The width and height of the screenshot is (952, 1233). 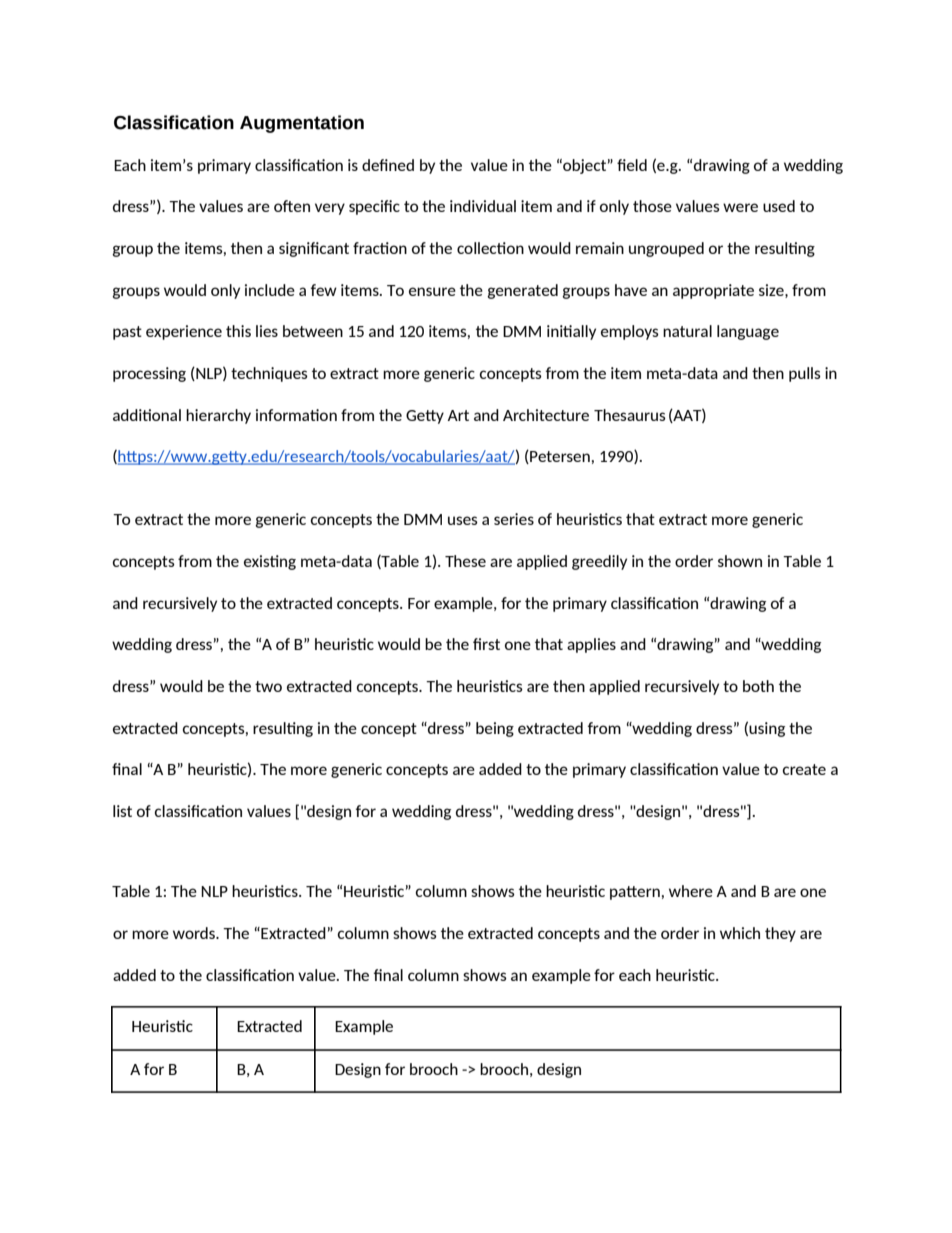 What do you see at coordinates (463, 520) in the screenshot?
I see `uses` at bounding box center [463, 520].
